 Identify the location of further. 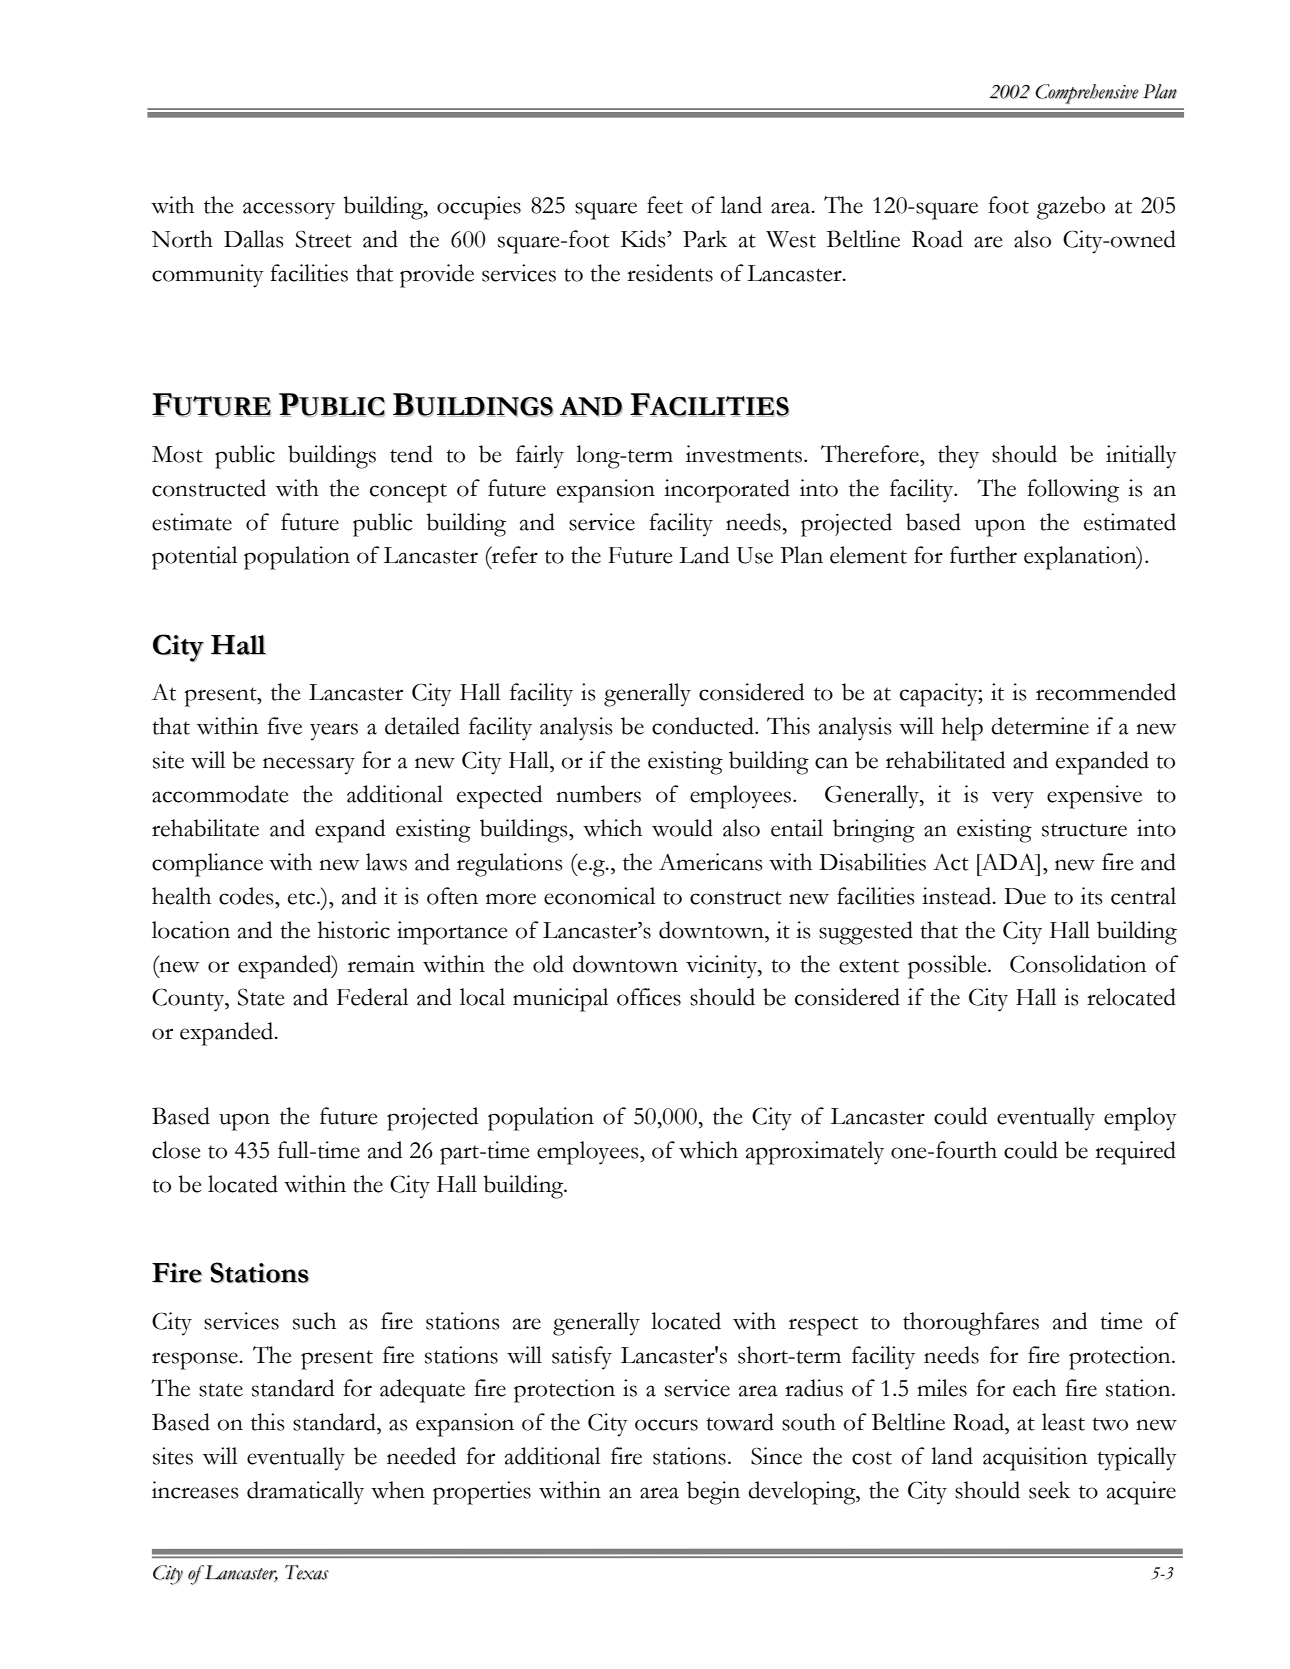
(983, 555).
